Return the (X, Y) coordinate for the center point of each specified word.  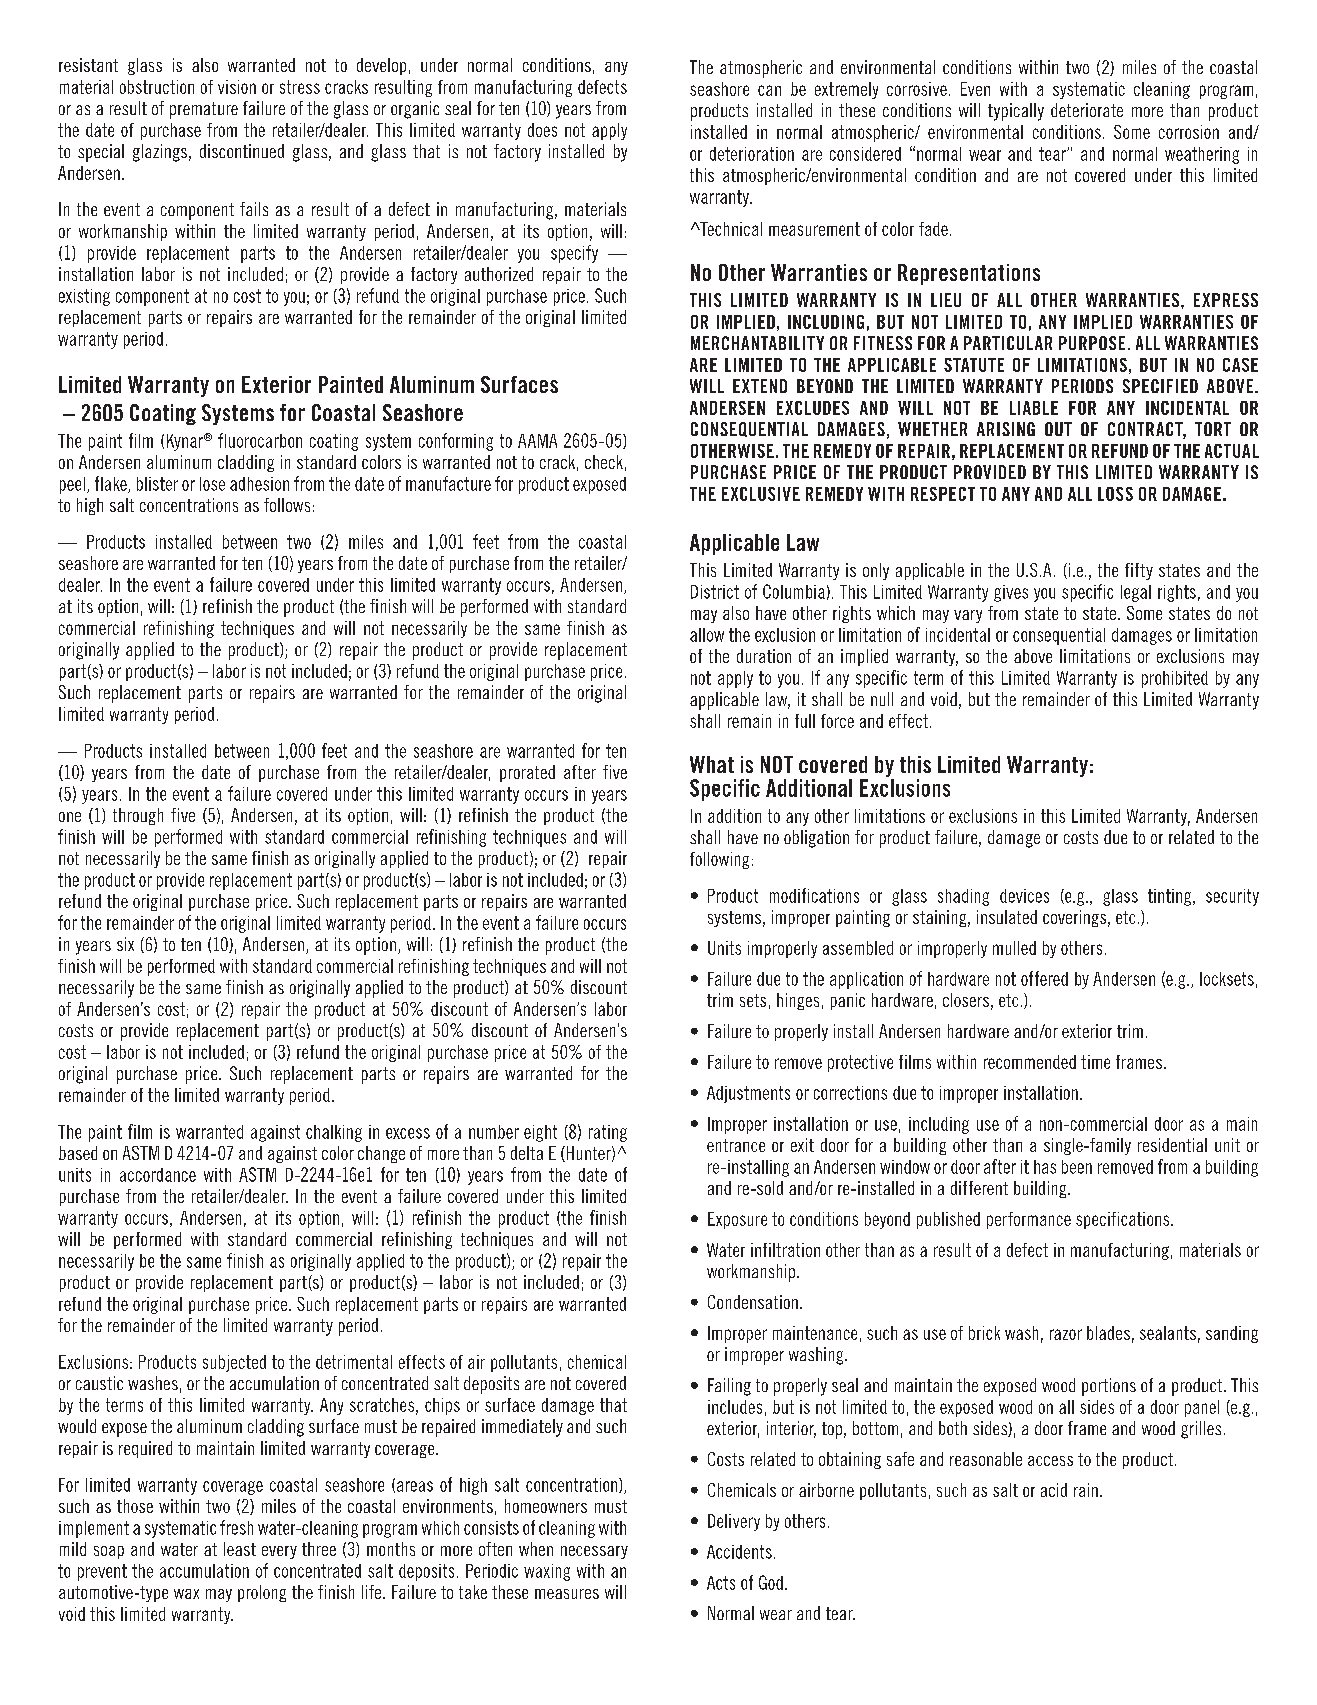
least (240, 1549)
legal (1136, 593)
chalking (334, 1133)
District (715, 592)
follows (287, 505)
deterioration (752, 154)
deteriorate (1087, 110)
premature (204, 110)
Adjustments (748, 1094)
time (1095, 1062)
